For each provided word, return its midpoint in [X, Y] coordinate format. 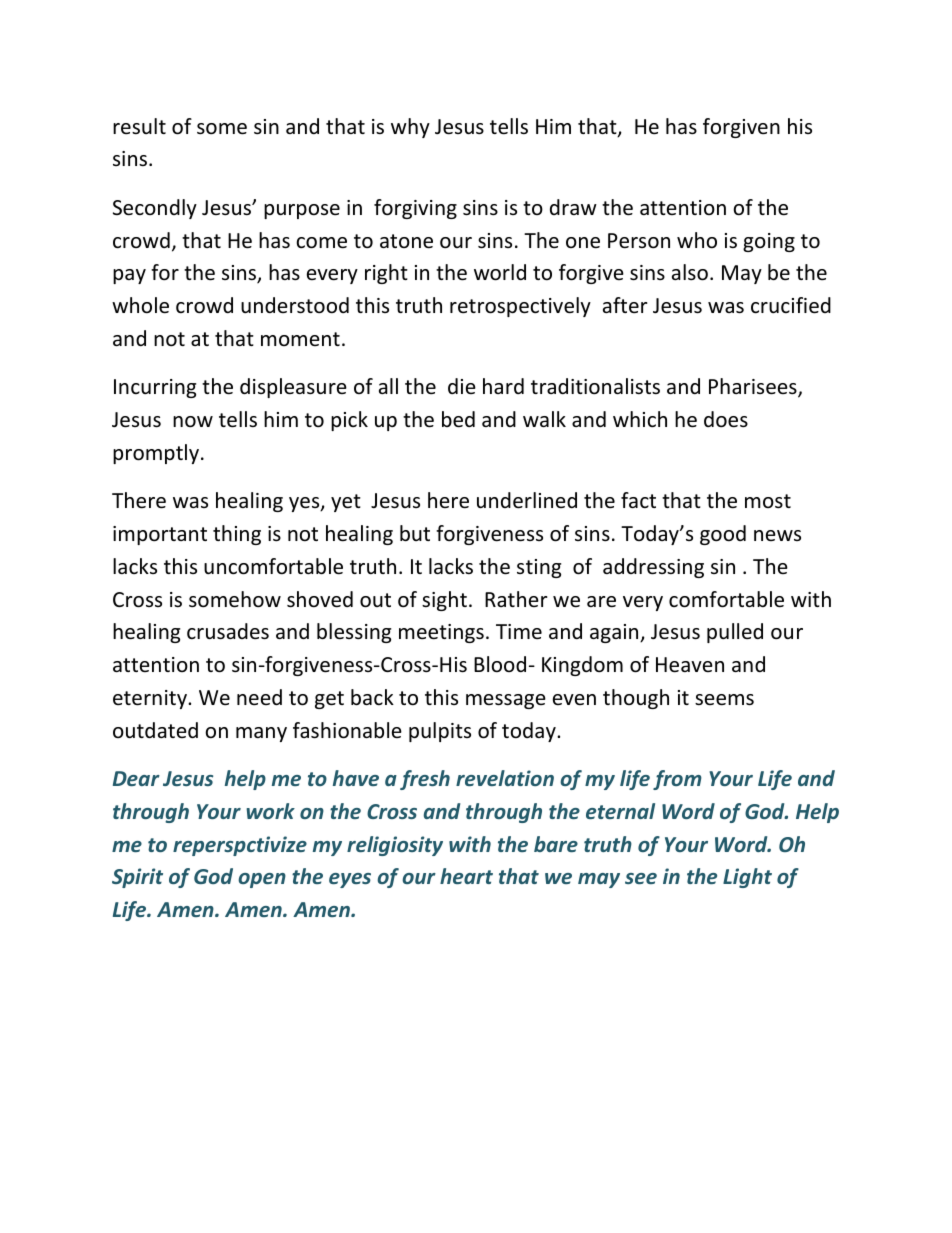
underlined [527, 500]
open [262, 880]
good [723, 535]
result [139, 126]
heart [466, 876]
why [410, 128]
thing [237, 535]
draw [573, 207]
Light [747, 878]
